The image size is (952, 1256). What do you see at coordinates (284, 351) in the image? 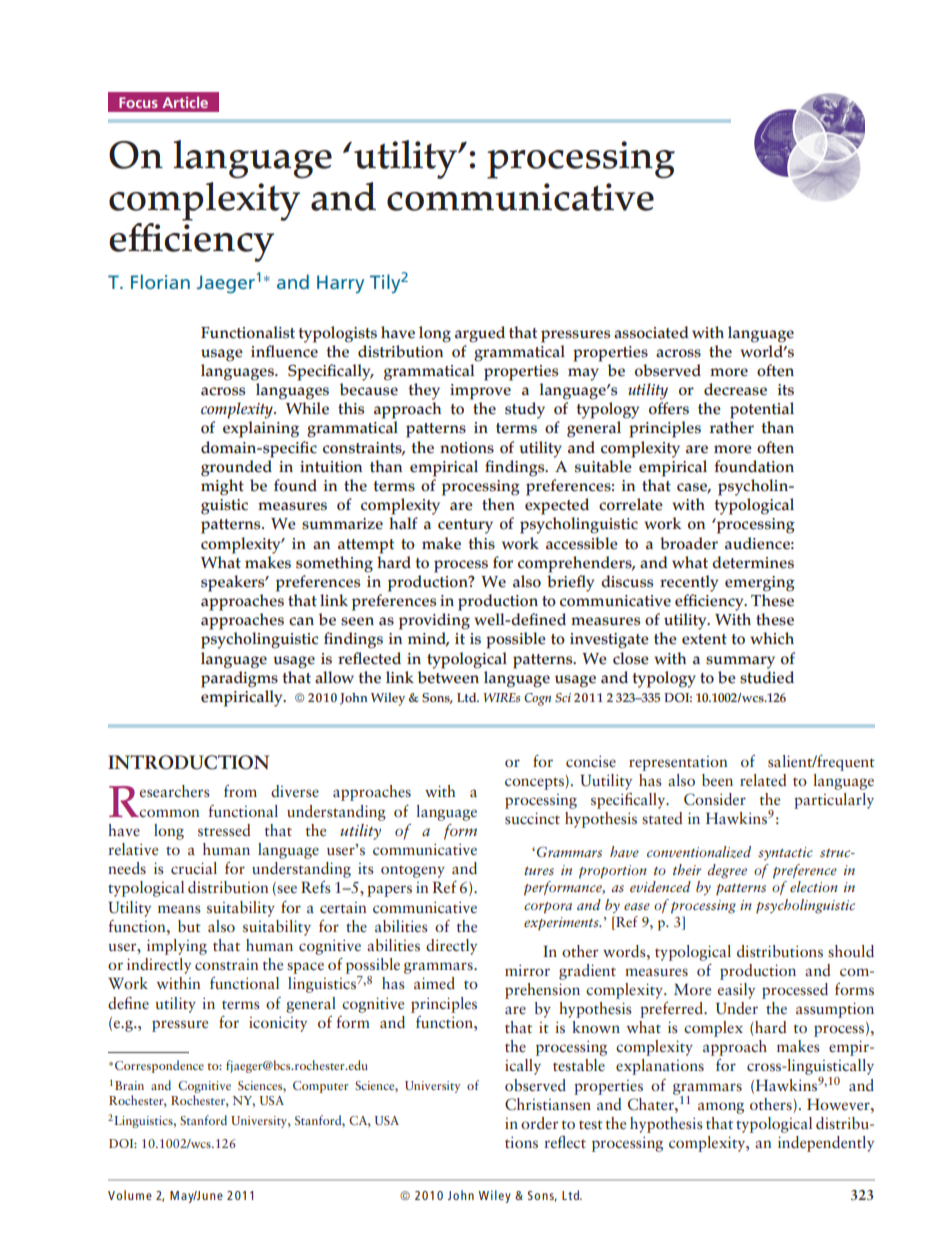
I see `influence` at bounding box center [284, 351].
